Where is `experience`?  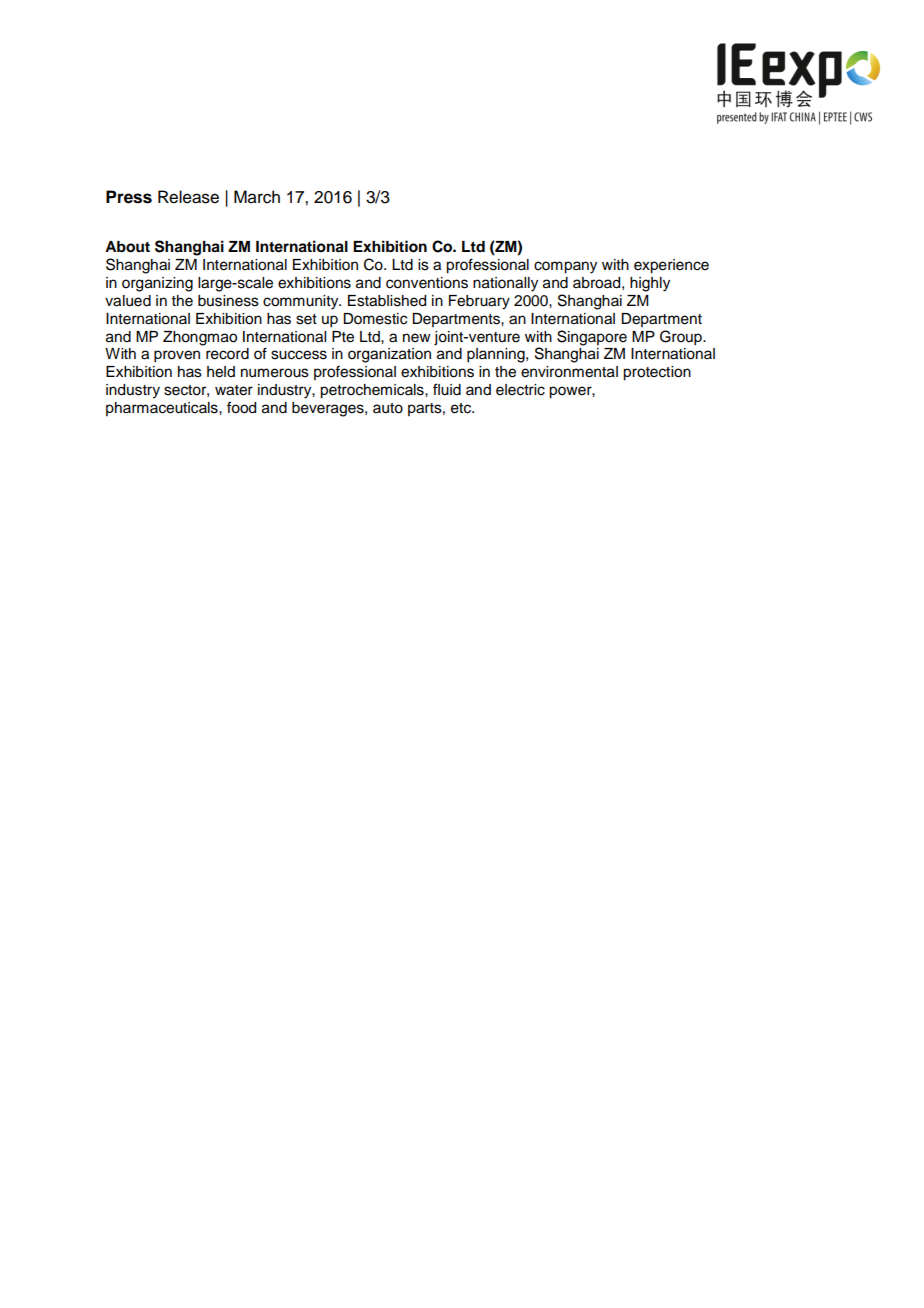
experience is located at coordinates (671, 266).
